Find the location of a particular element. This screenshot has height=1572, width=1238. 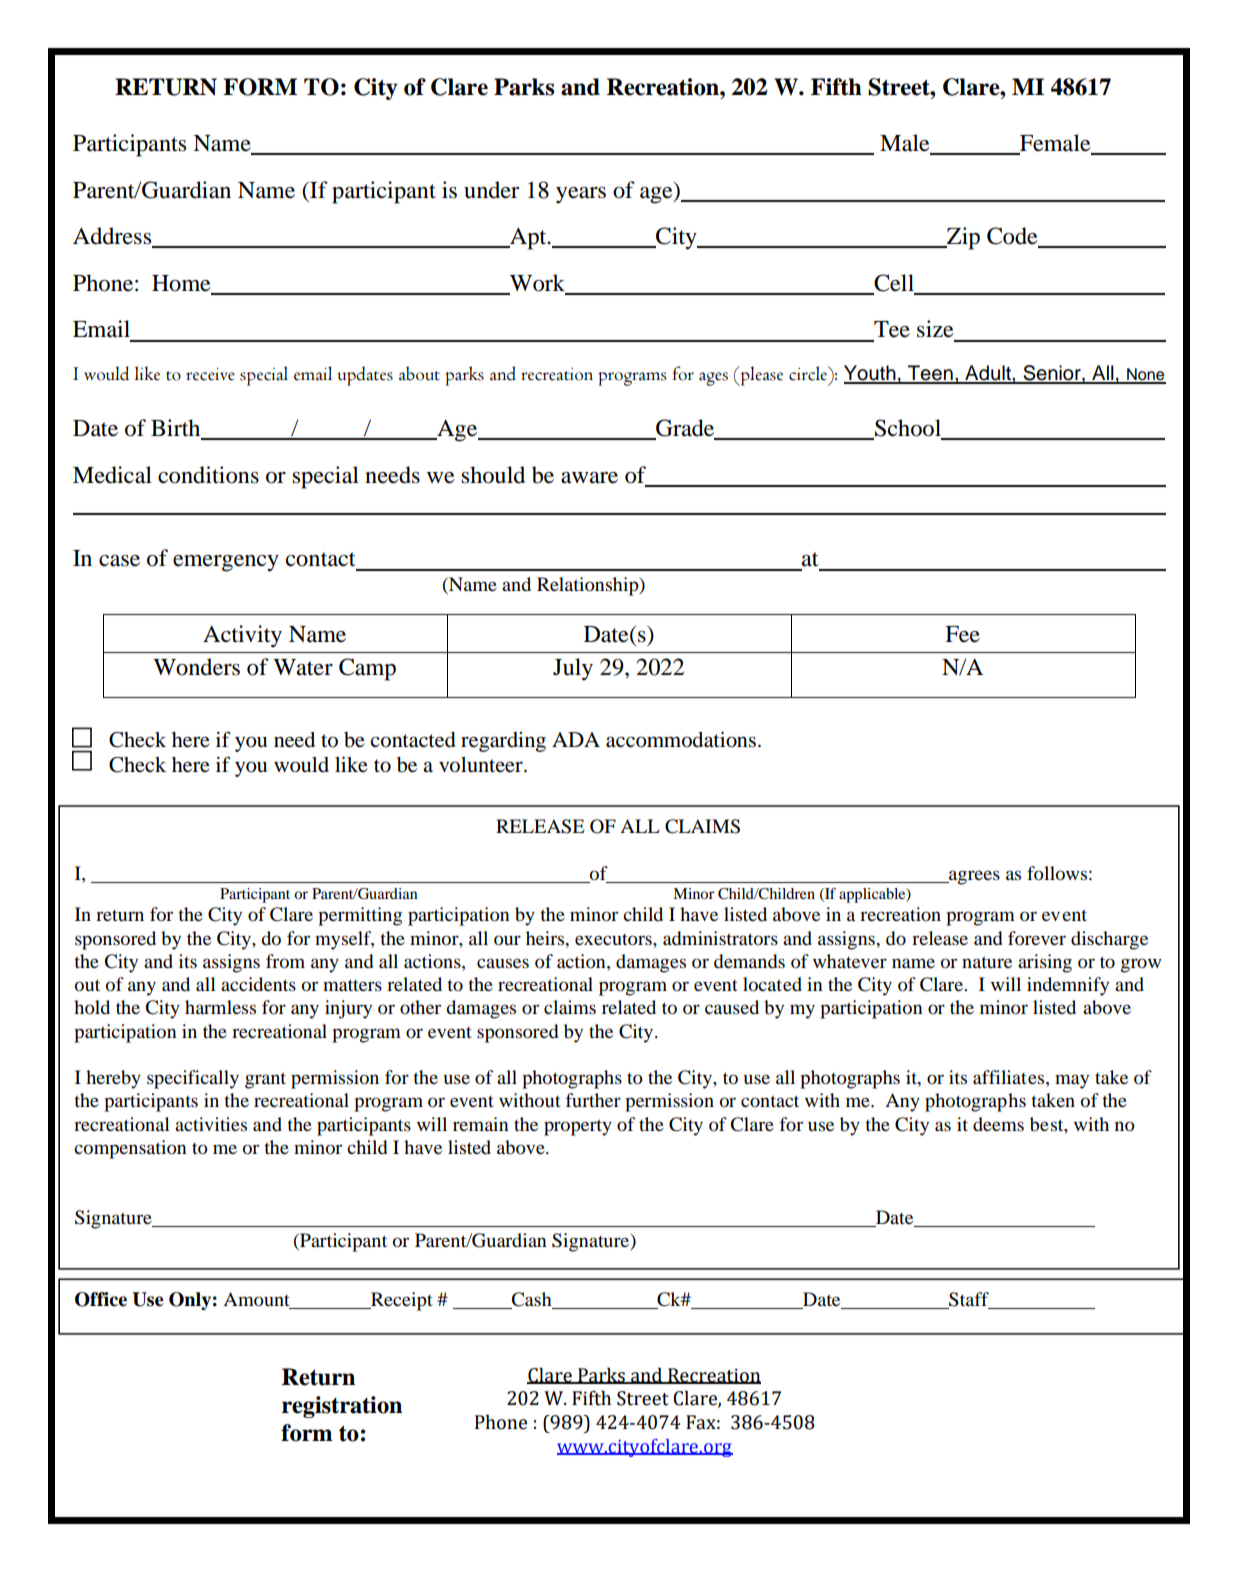

Code is located at coordinates (1013, 237).
